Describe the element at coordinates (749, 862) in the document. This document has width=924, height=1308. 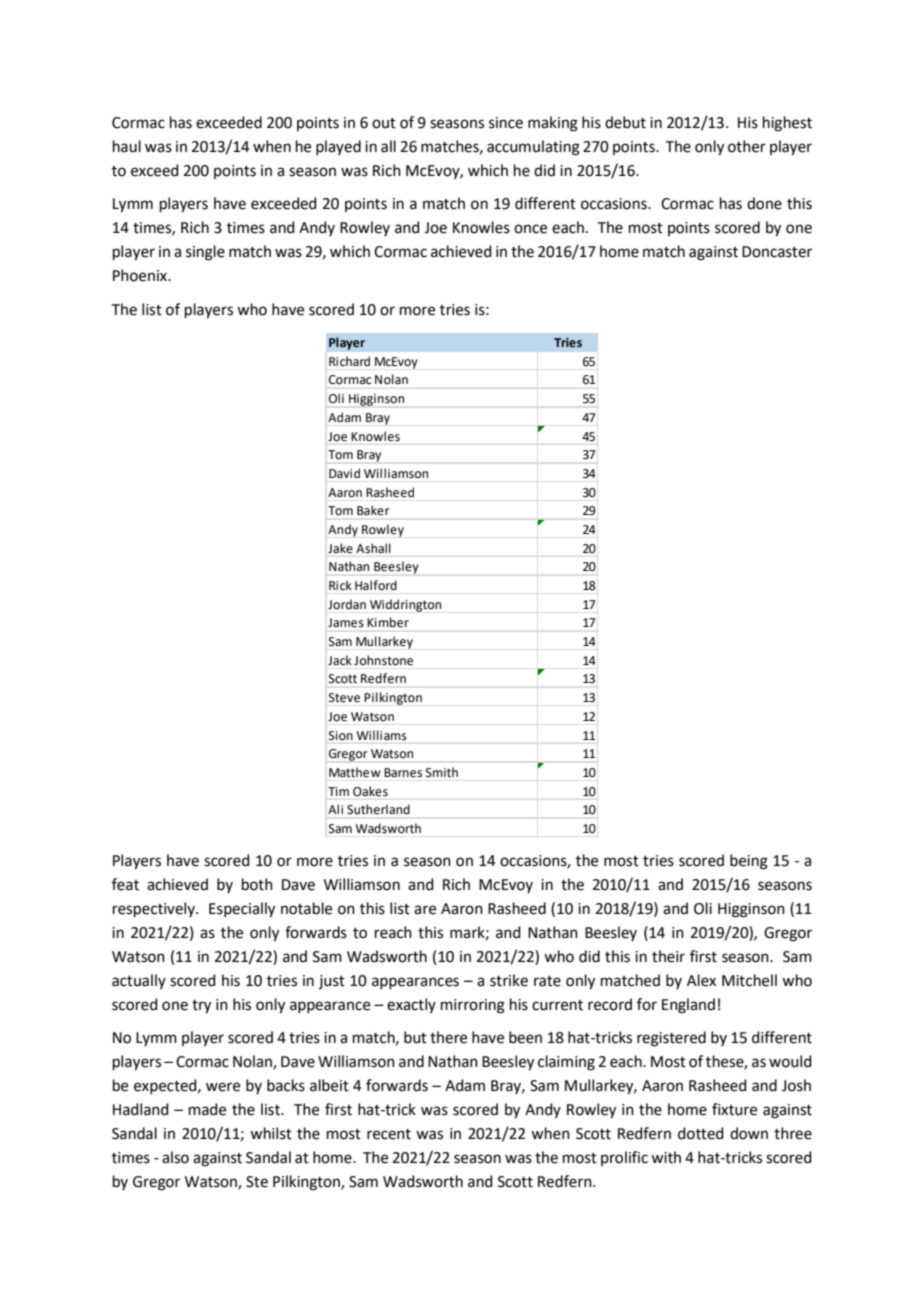
I see `being` at that location.
